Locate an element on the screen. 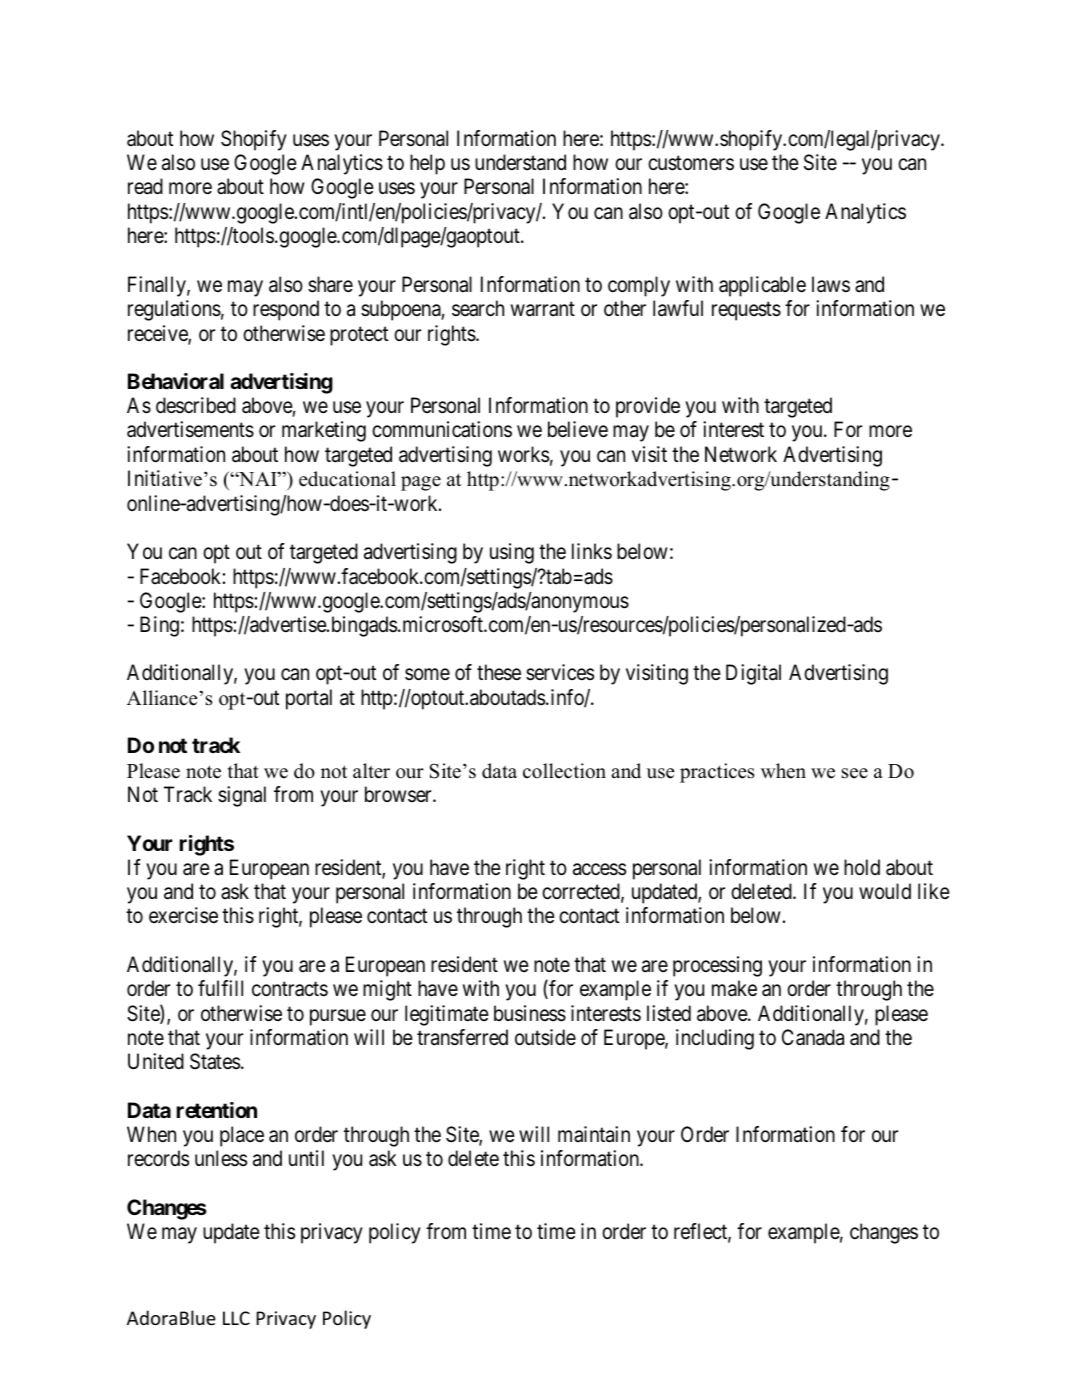  collection is located at coordinates (564, 771).
